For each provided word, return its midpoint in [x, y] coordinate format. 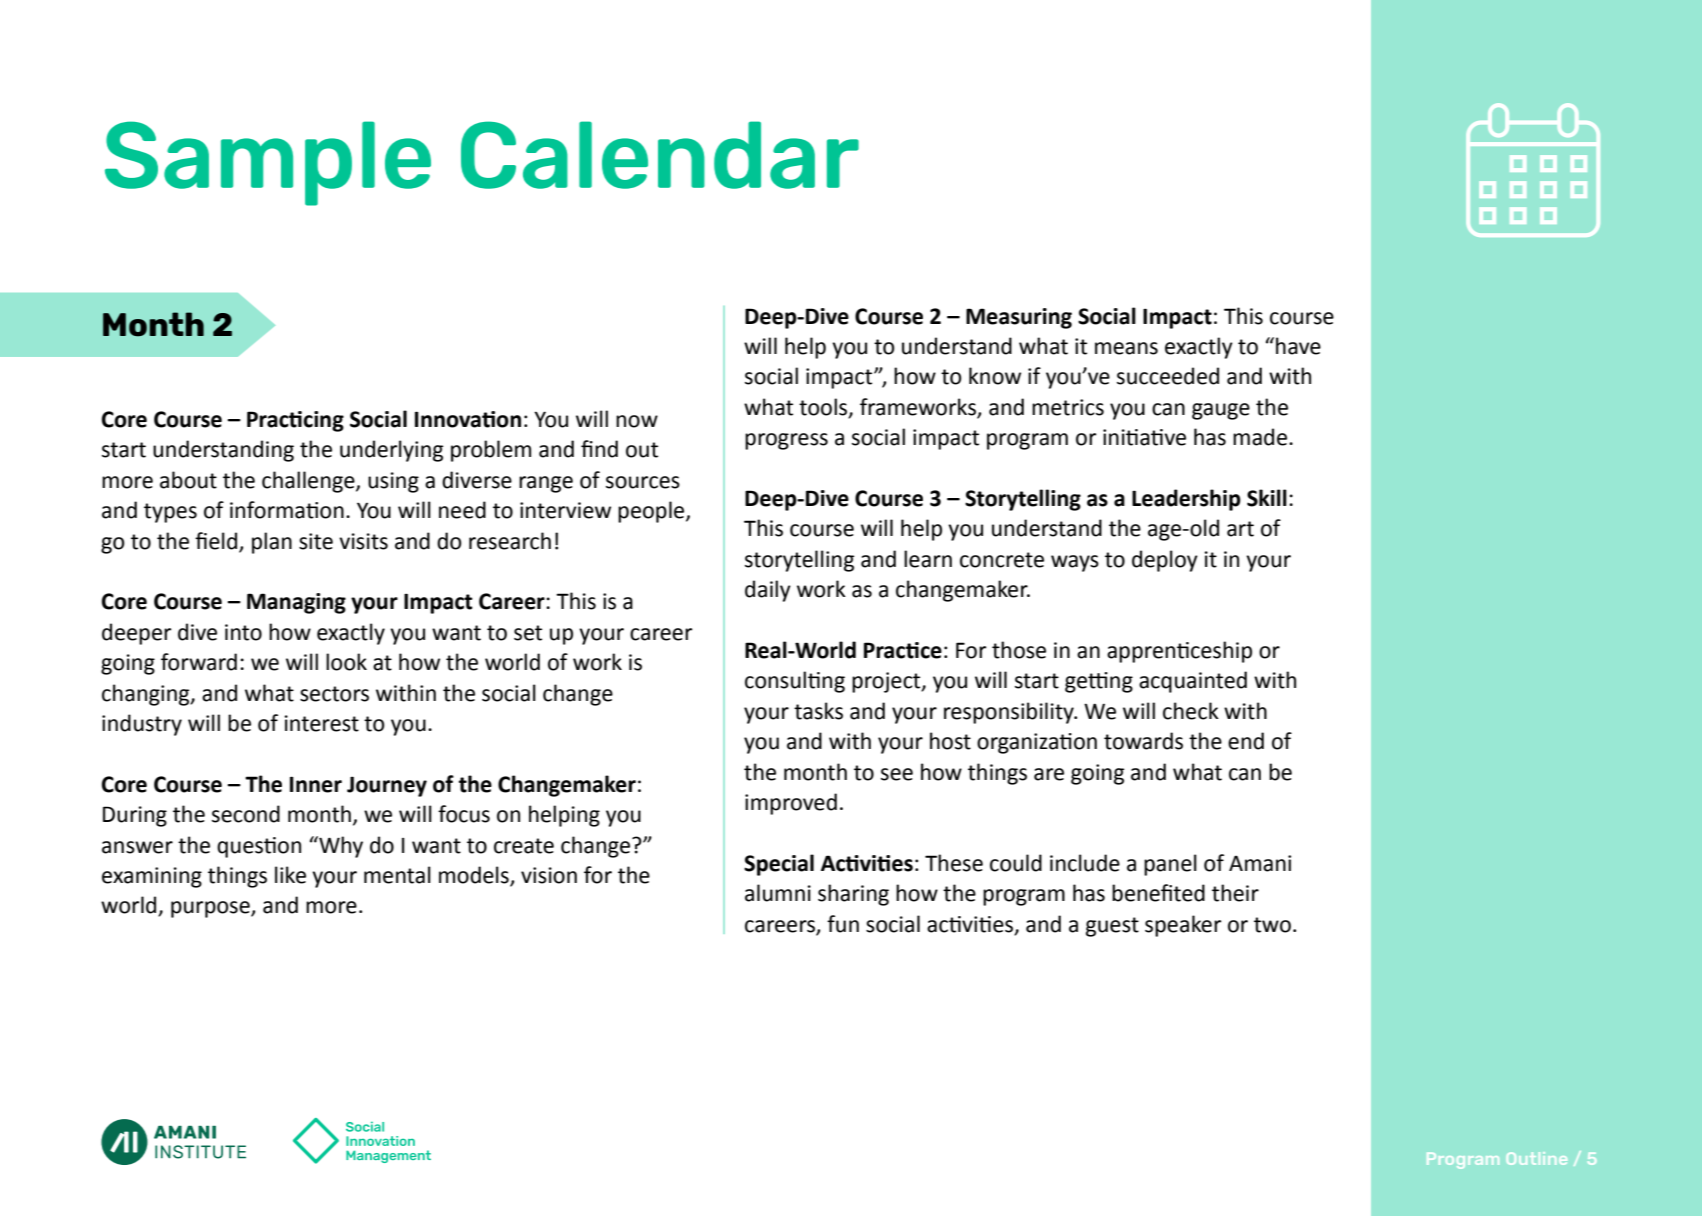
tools [824, 408]
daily [768, 591]
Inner [316, 784]
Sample [268, 163]
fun [843, 924]
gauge [1221, 411]
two [1272, 925]
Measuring [1019, 318]
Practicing [295, 421]
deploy [1165, 561]
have [1298, 346]
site [316, 541]
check [1191, 711]
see [897, 774]
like [290, 875]
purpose [211, 909]
